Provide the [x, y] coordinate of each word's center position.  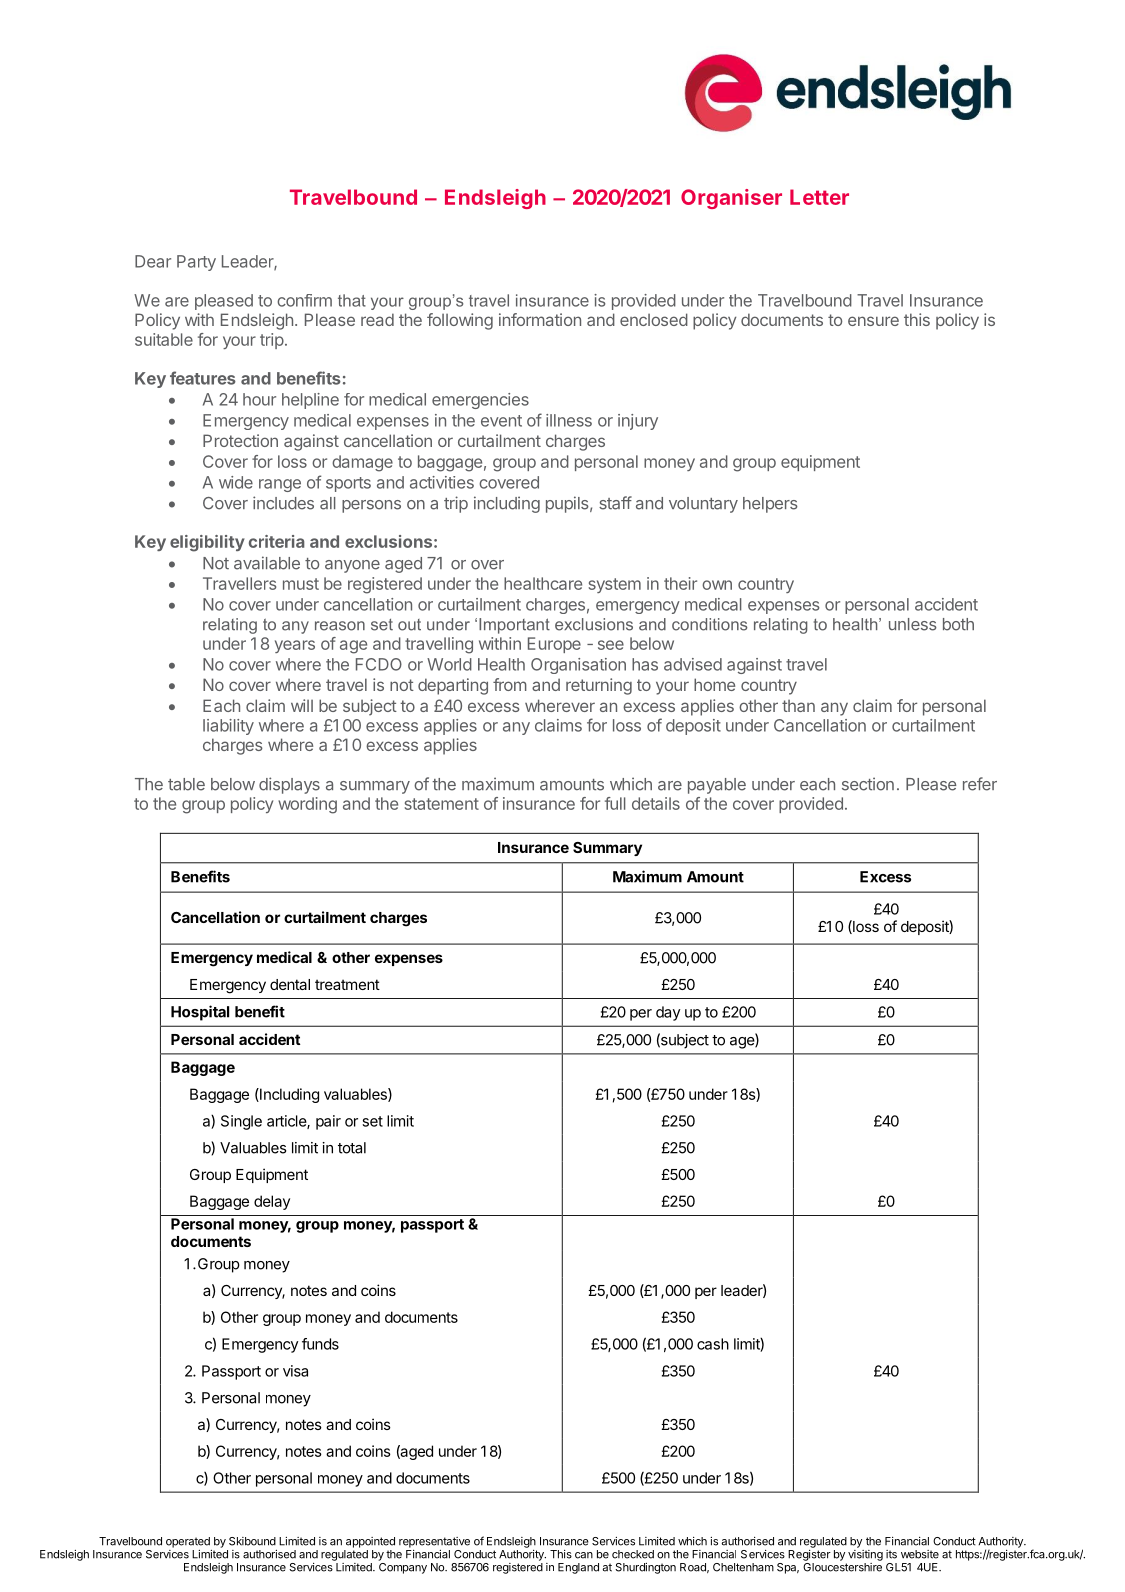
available [267, 563]
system [615, 585]
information [540, 319]
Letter [819, 197]
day [668, 1013]
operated [188, 1542]
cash [713, 1344]
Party [196, 263]
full [615, 803]
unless [913, 624]
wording [307, 805]
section [868, 784]
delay [272, 1202]
